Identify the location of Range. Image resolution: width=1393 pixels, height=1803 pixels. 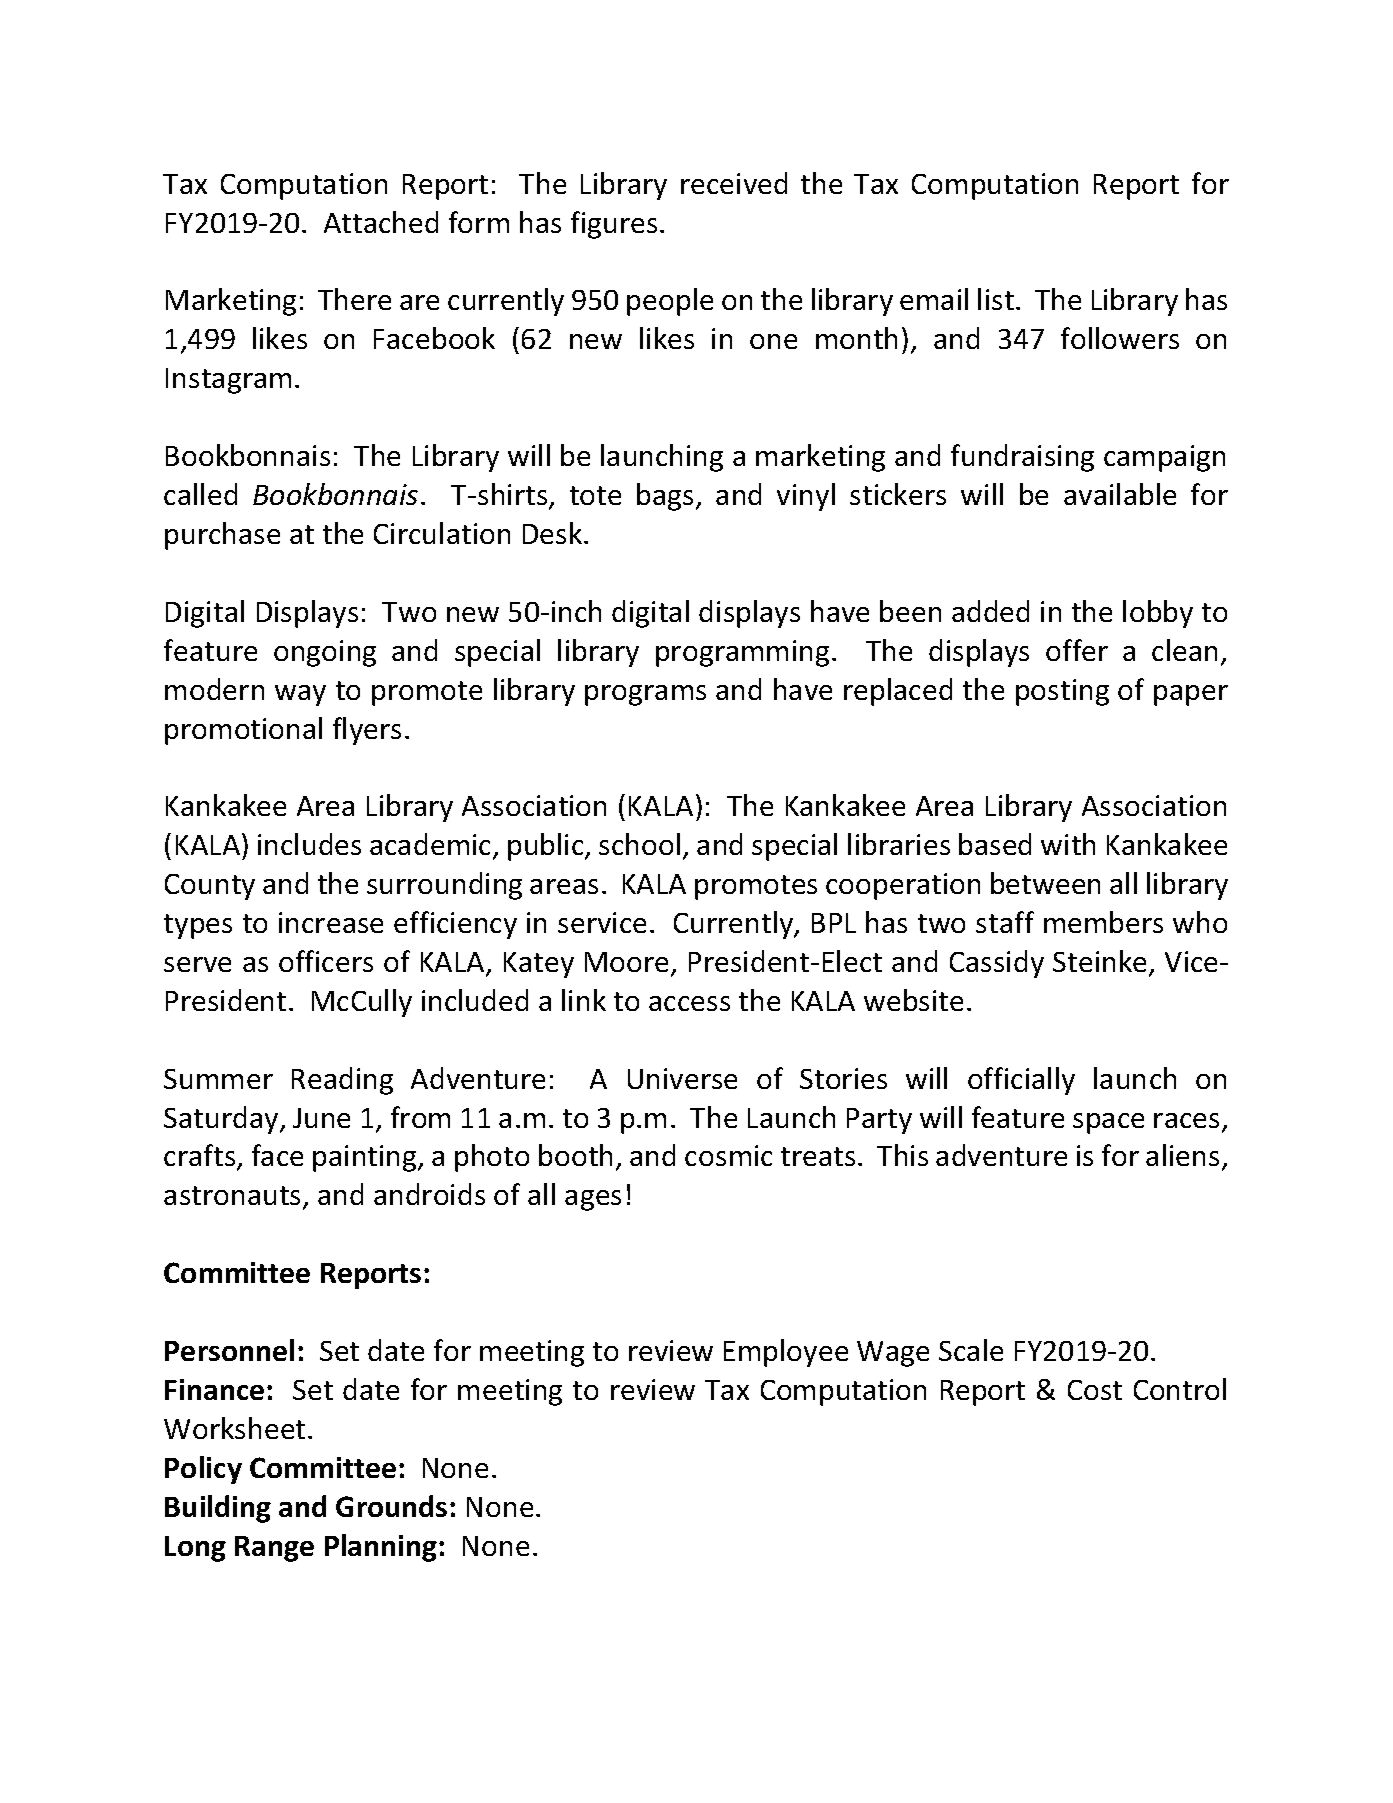
(274, 1549).
